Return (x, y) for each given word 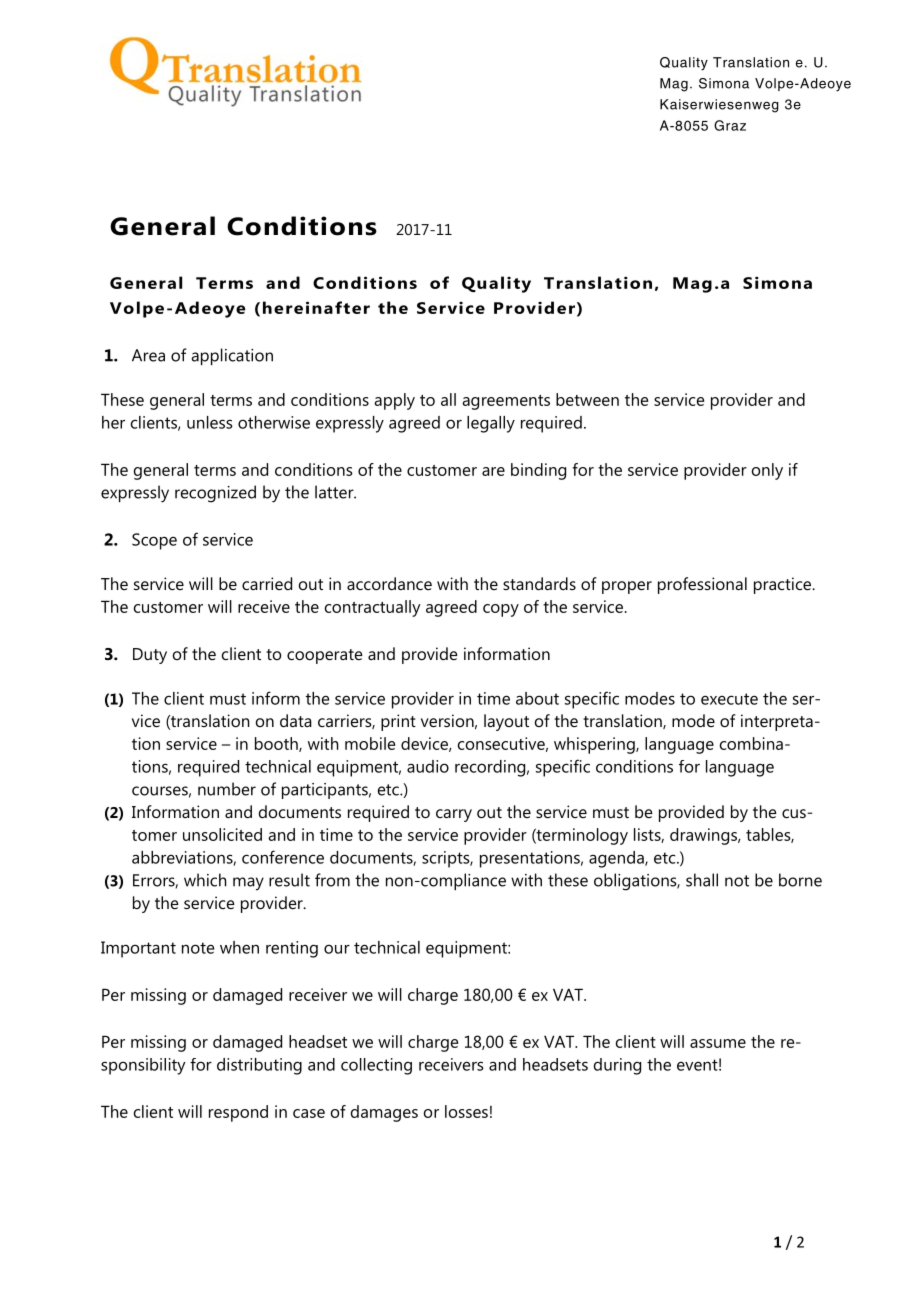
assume (718, 1043)
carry (454, 815)
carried (267, 583)
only (767, 471)
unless (210, 422)
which (205, 880)
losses (466, 1111)
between (587, 399)
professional (702, 585)
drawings (704, 836)
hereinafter (316, 307)
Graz (730, 125)
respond (238, 1113)
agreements (506, 402)
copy (501, 610)
